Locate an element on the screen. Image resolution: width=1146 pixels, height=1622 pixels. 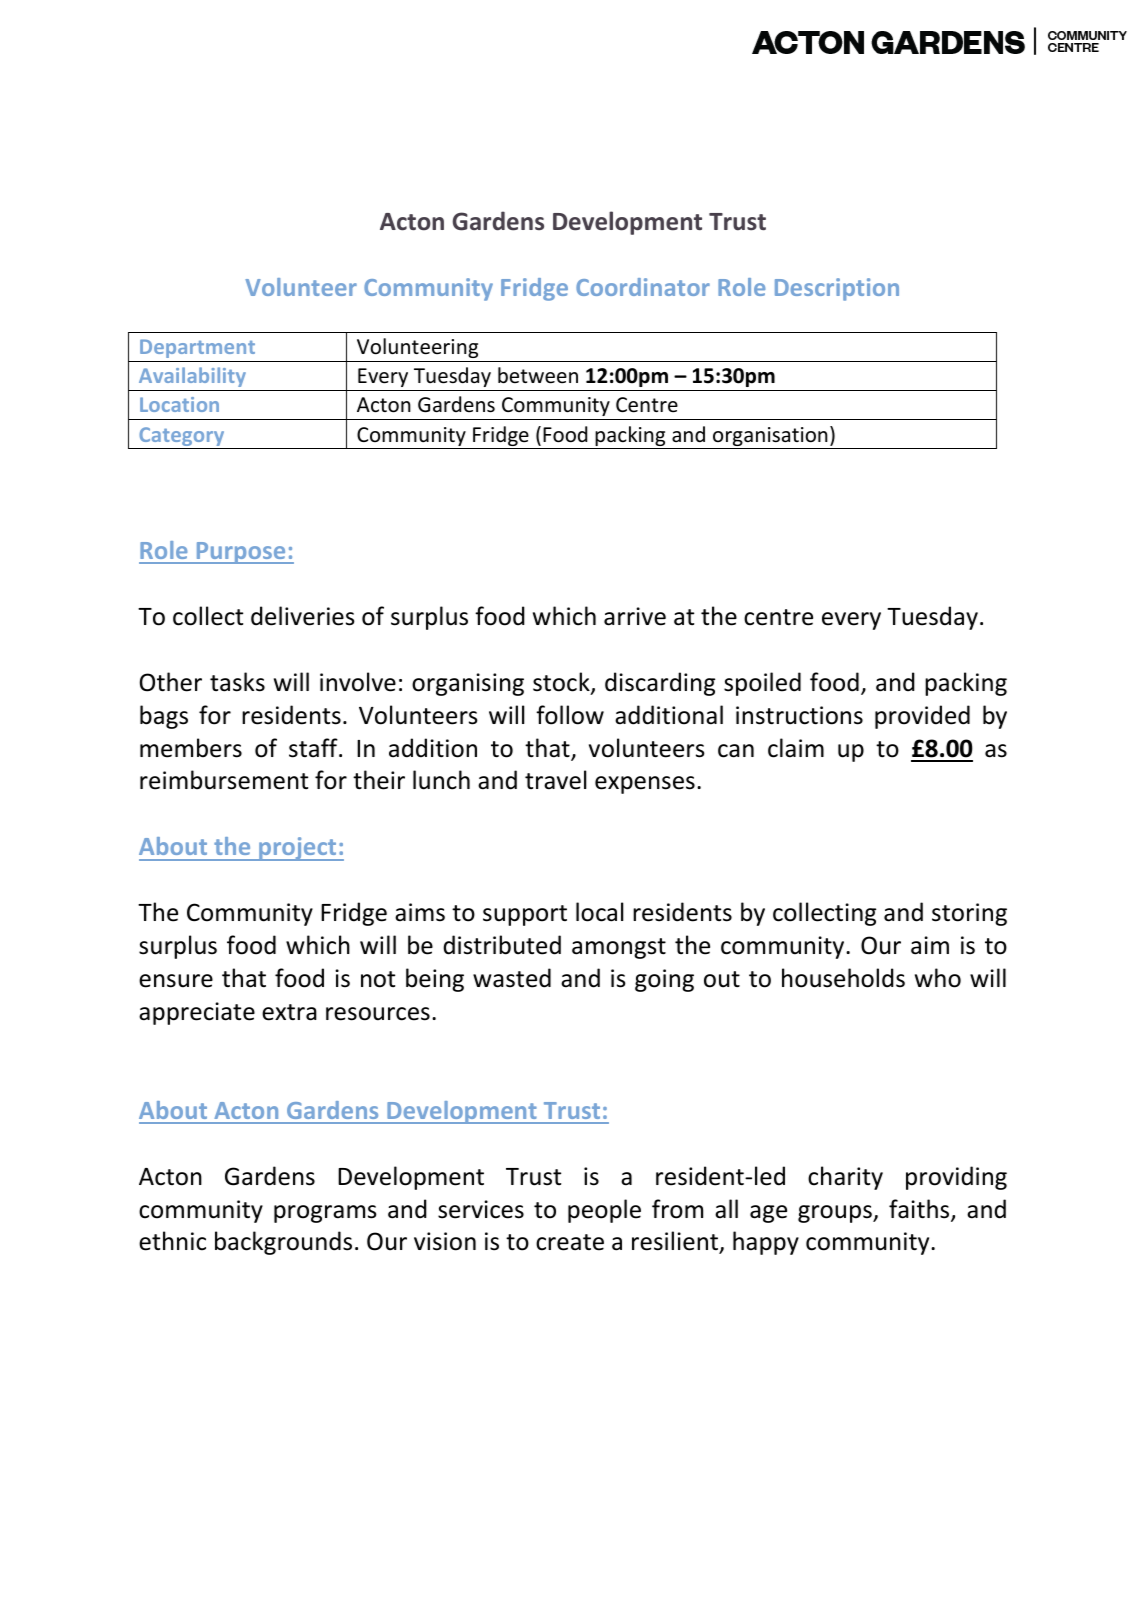
arrive is located at coordinates (635, 616).
